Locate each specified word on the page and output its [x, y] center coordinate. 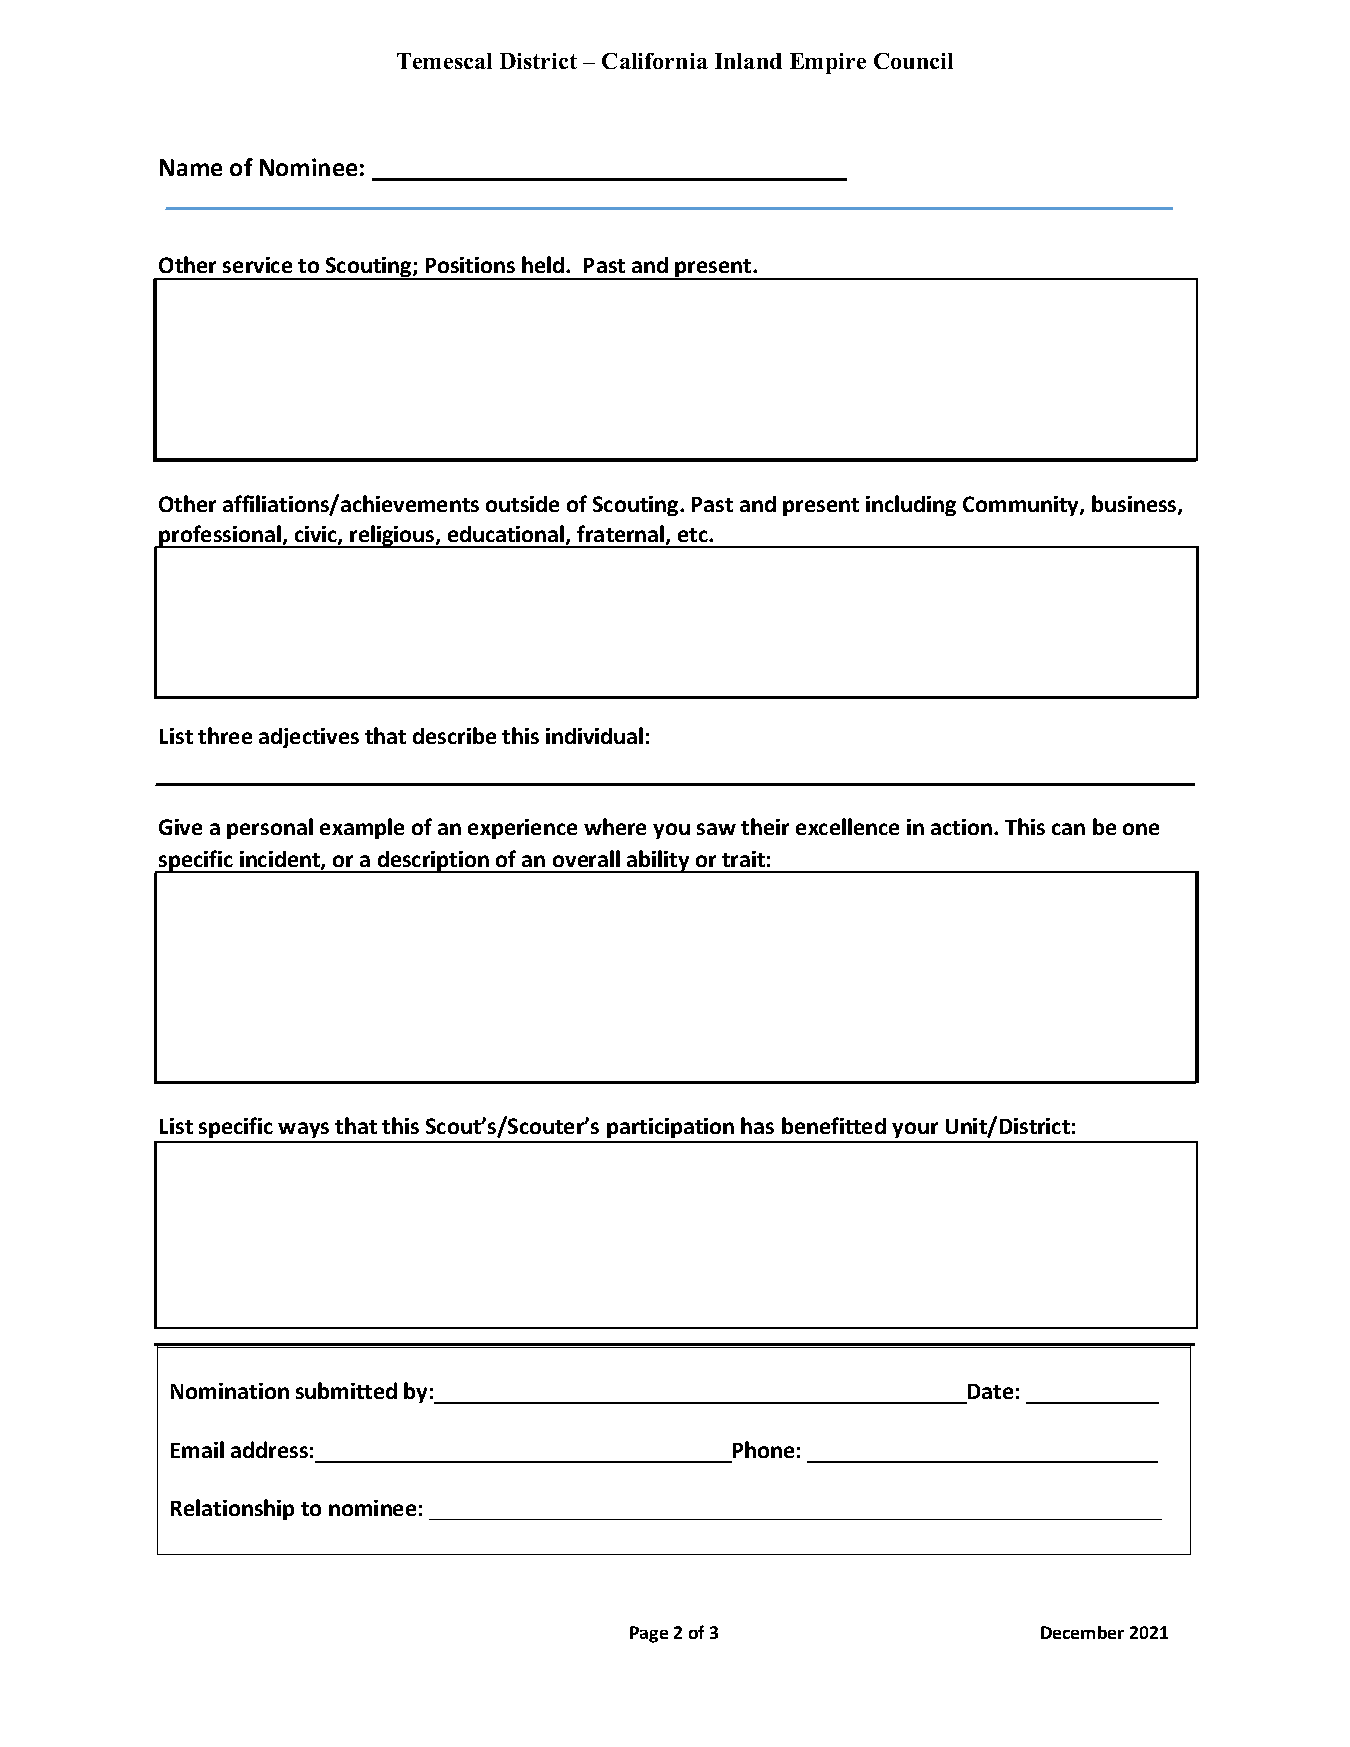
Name [191, 167]
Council [913, 61]
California [655, 61]
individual [594, 735]
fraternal [622, 535]
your [916, 1132]
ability [658, 861]
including [911, 505]
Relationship [232, 1509]
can [1068, 829]
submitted [346, 1390]
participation [671, 1130]
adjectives [309, 738]
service [257, 265]
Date [990, 1391]
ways [304, 1132]
